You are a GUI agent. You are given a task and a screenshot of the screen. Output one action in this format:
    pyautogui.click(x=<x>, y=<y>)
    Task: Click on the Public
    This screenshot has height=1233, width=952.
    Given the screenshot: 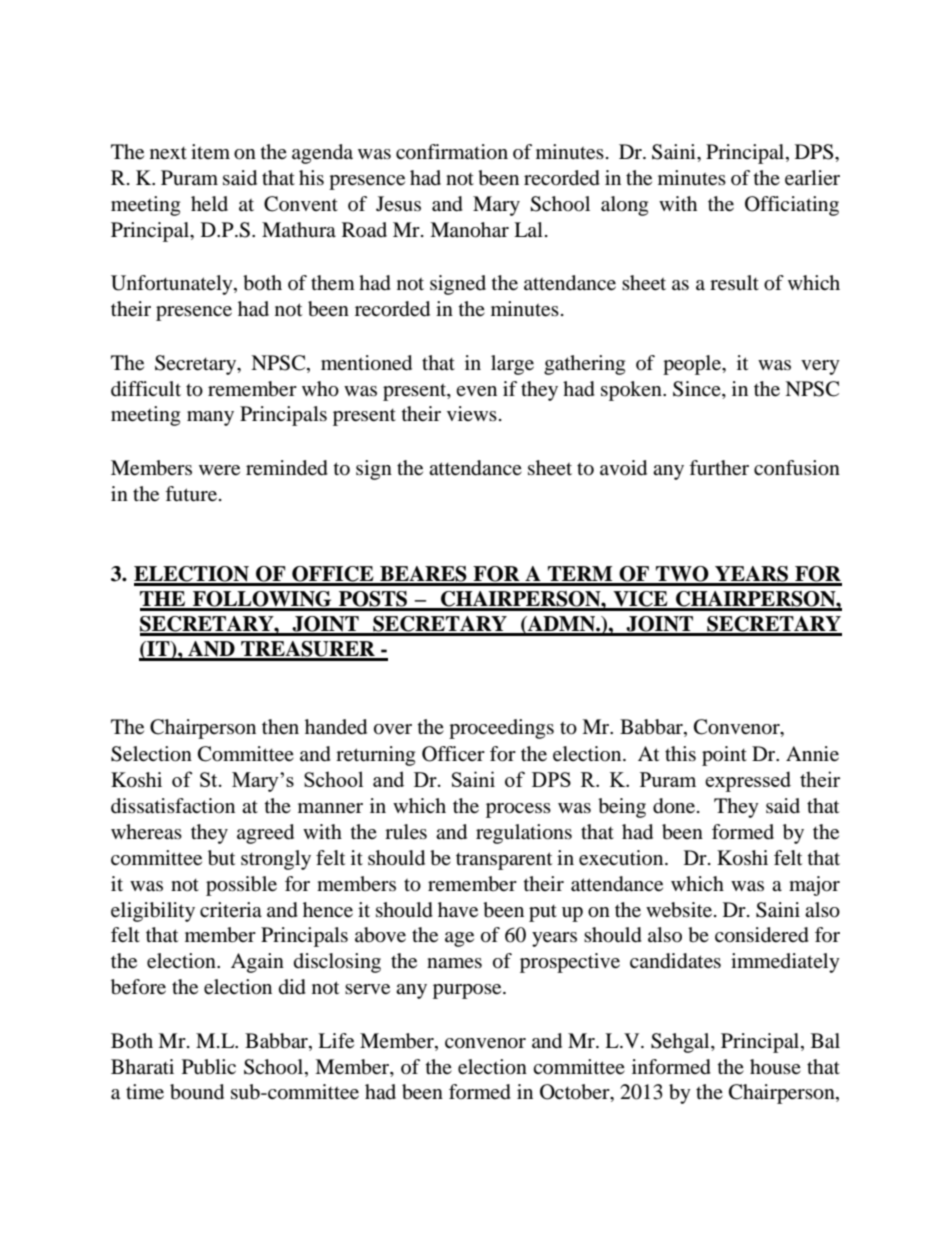 What is the action you would take?
    pyautogui.click(x=209, y=1067)
